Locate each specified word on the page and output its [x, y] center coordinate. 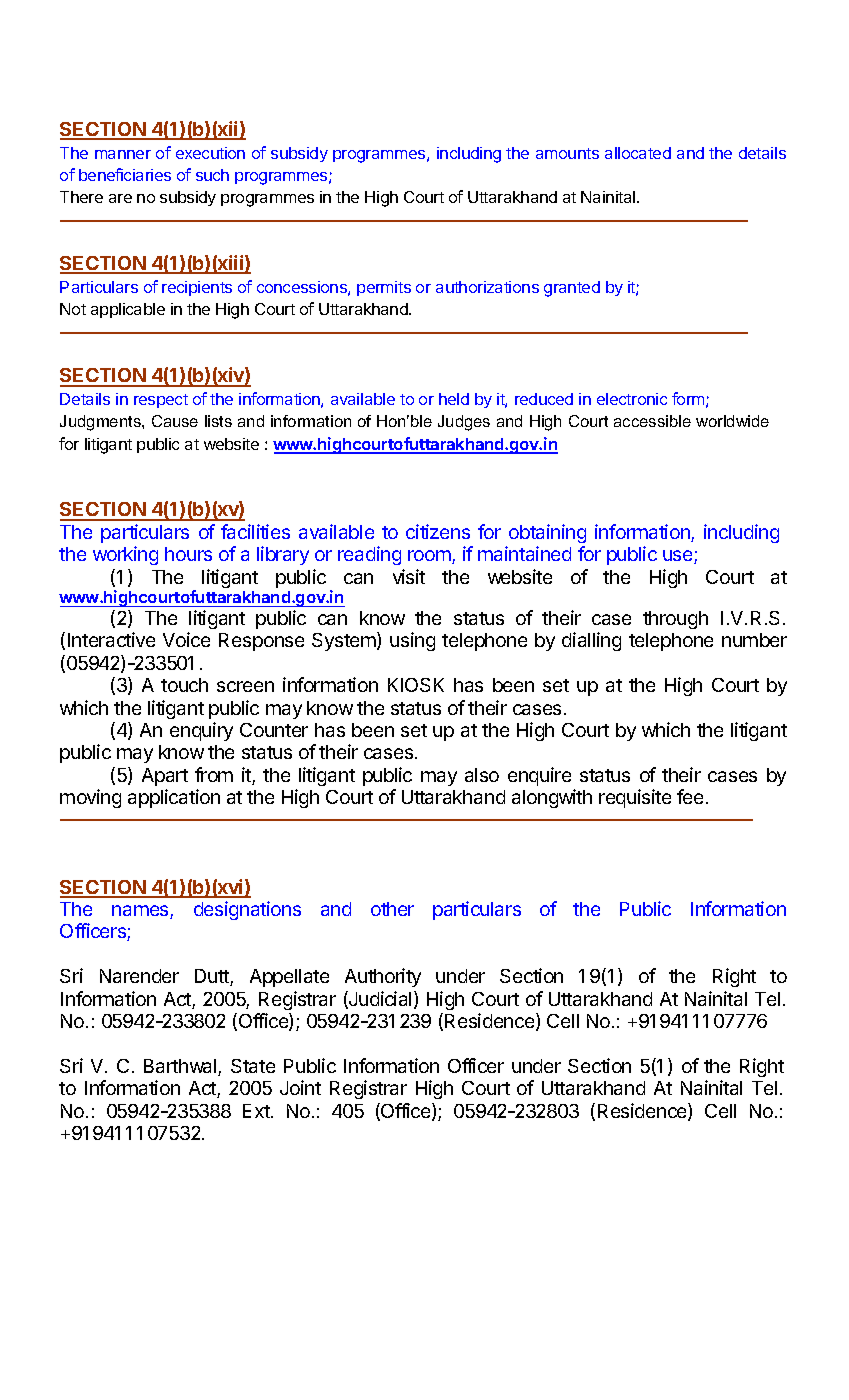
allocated [638, 153]
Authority [383, 977]
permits [384, 288]
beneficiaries [125, 174]
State [253, 1066]
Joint [300, 1087]
